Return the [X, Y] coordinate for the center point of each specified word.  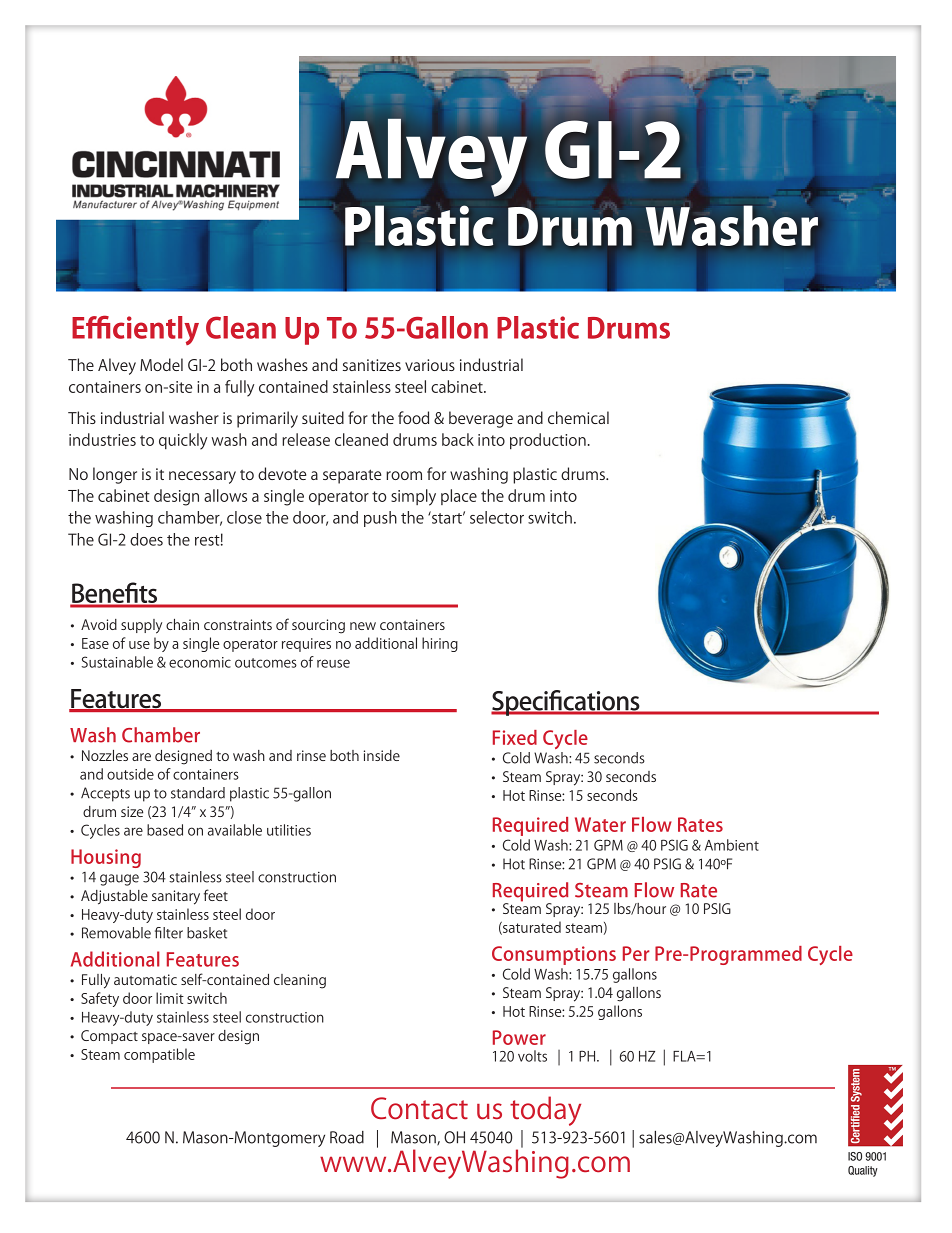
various [430, 365]
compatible [159, 1055]
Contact [419, 1108]
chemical [578, 417]
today [545, 1111]
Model [161, 364]
